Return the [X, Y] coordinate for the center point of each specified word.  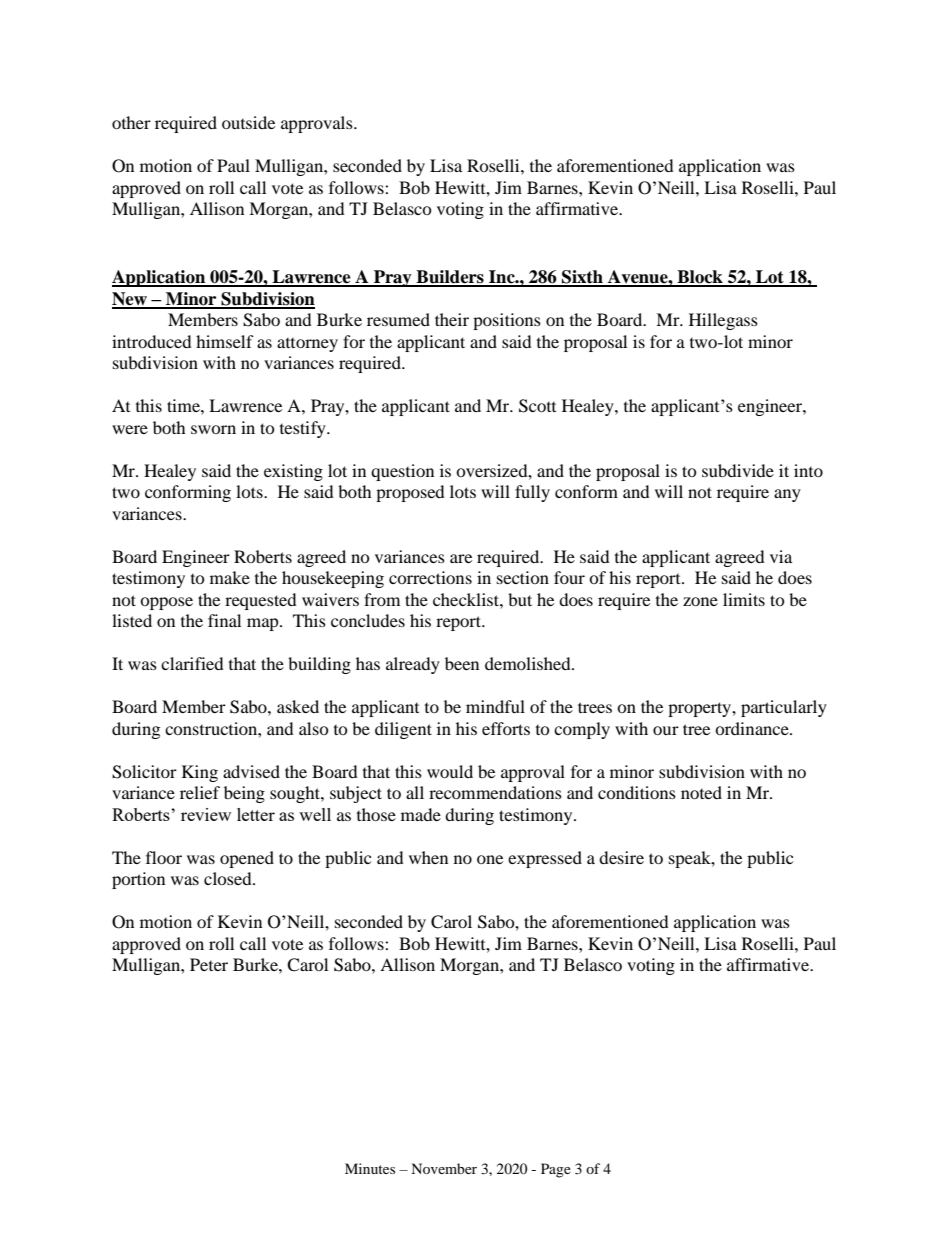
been [462, 663]
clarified [192, 663]
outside [248, 122]
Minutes [370, 1168]
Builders [450, 278]
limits [744, 599]
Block [700, 278]
